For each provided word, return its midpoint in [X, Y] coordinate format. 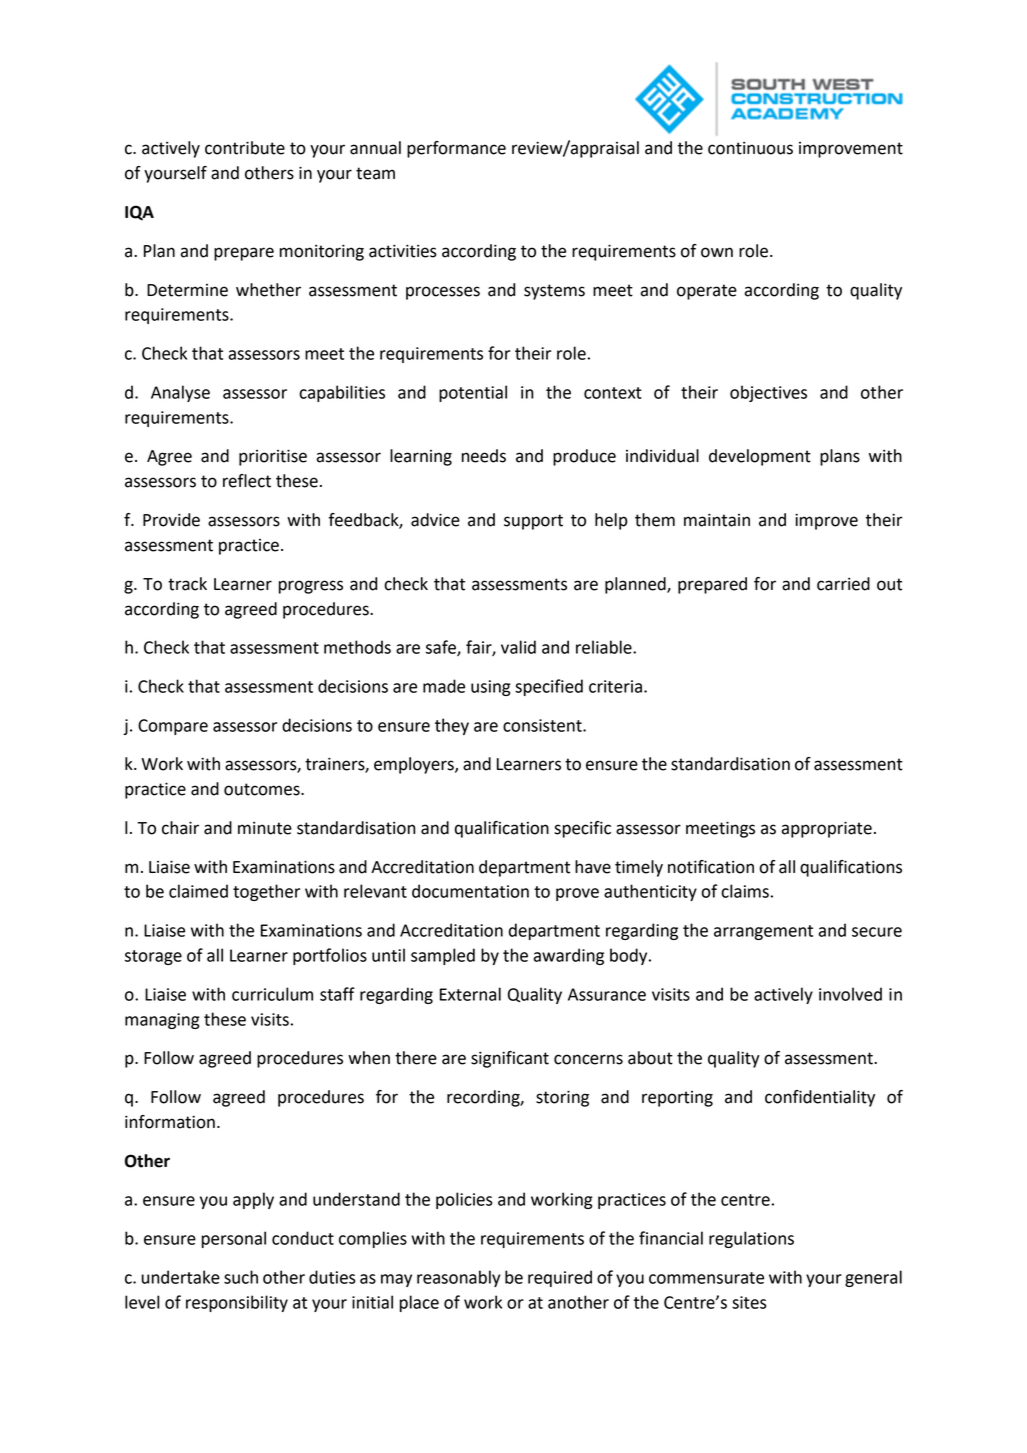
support [533, 522]
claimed [198, 891]
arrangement [763, 932]
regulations [751, 1239]
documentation [470, 891]
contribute [245, 148]
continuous [750, 148]
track [187, 584]
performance [456, 149]
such [241, 1277]
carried [843, 584]
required [560, 1278]
